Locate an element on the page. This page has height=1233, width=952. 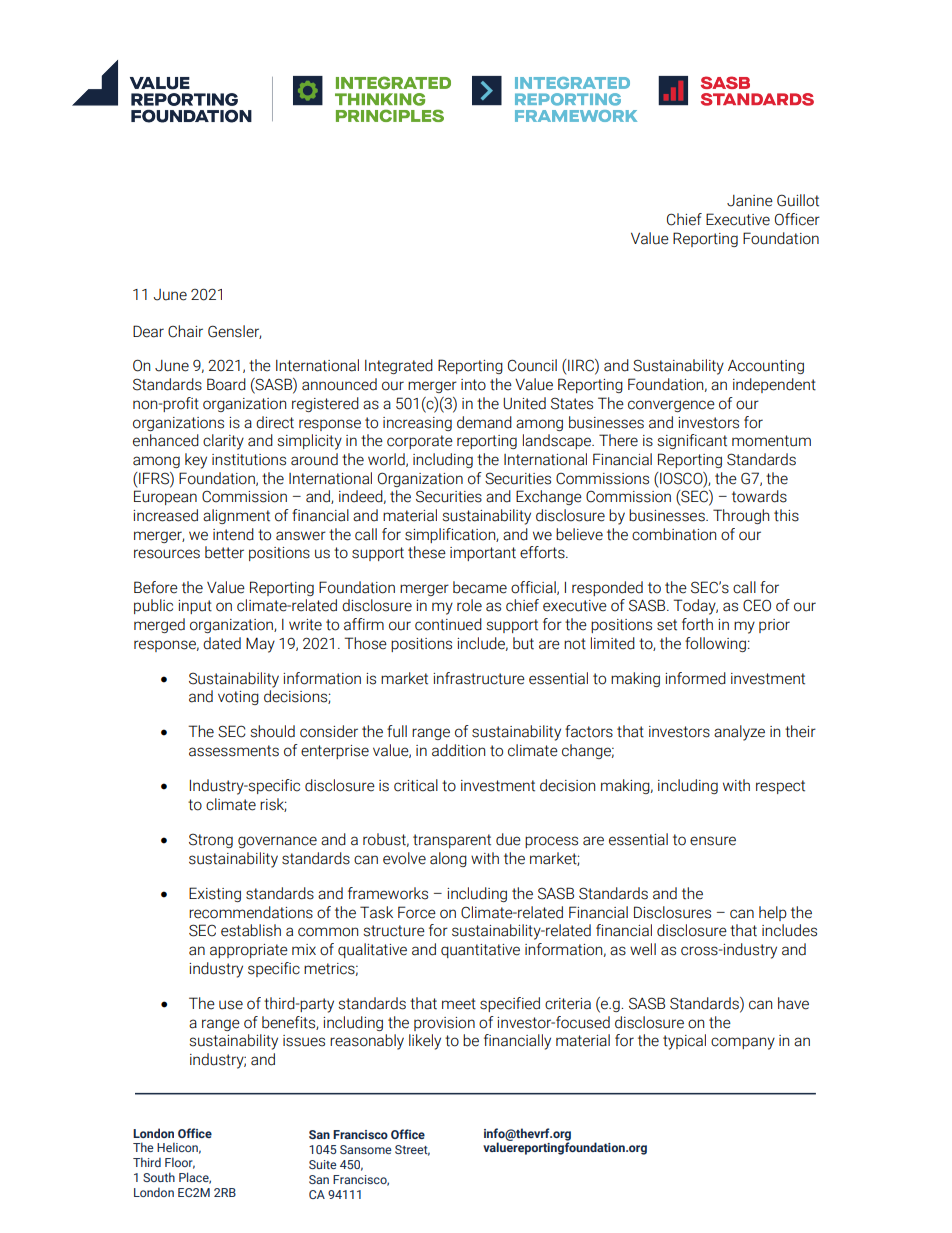
Council is located at coordinates (532, 365).
